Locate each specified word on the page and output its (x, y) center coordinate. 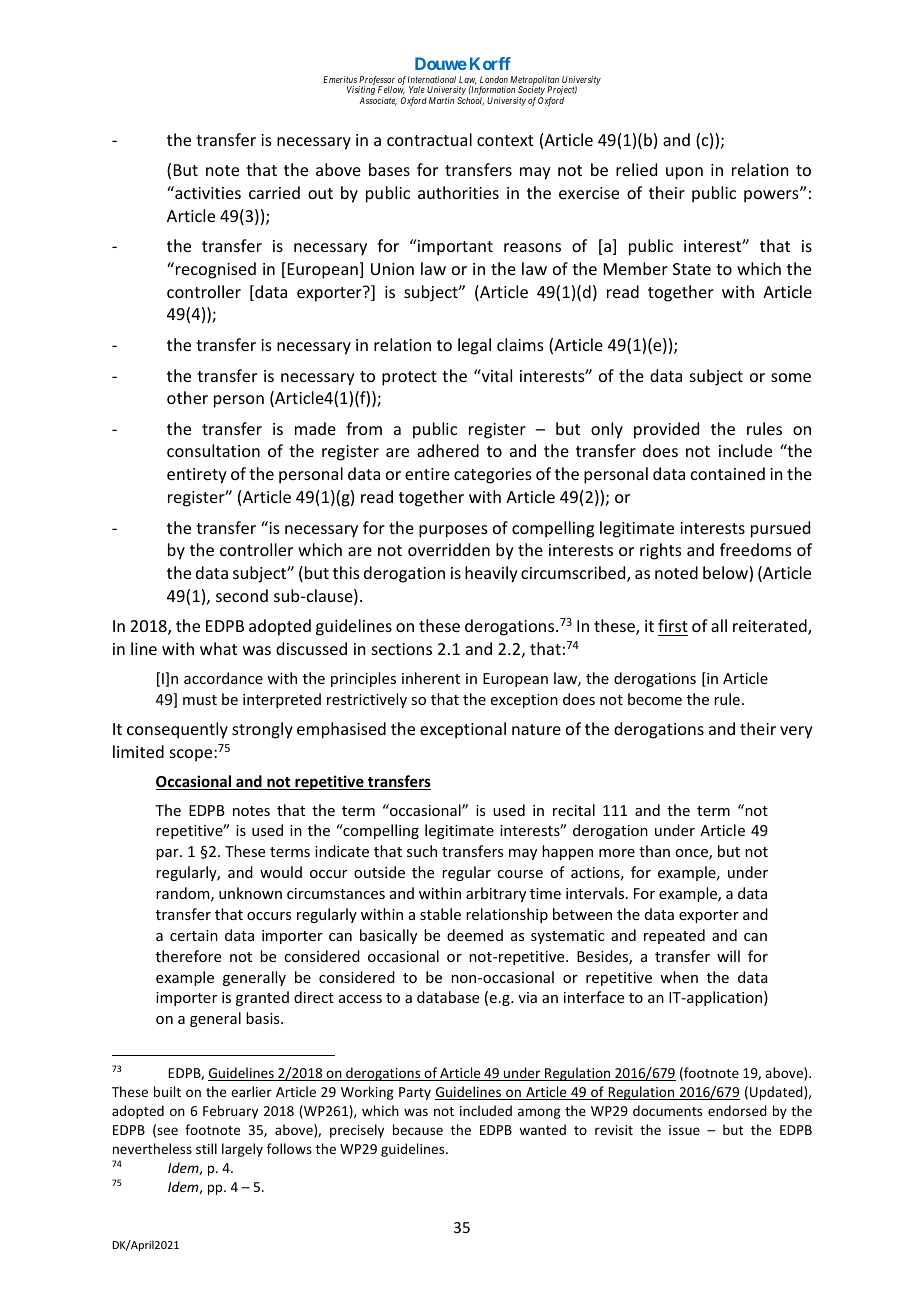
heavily (491, 574)
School (470, 101)
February (230, 1112)
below (726, 574)
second (242, 595)
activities (207, 192)
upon (684, 173)
